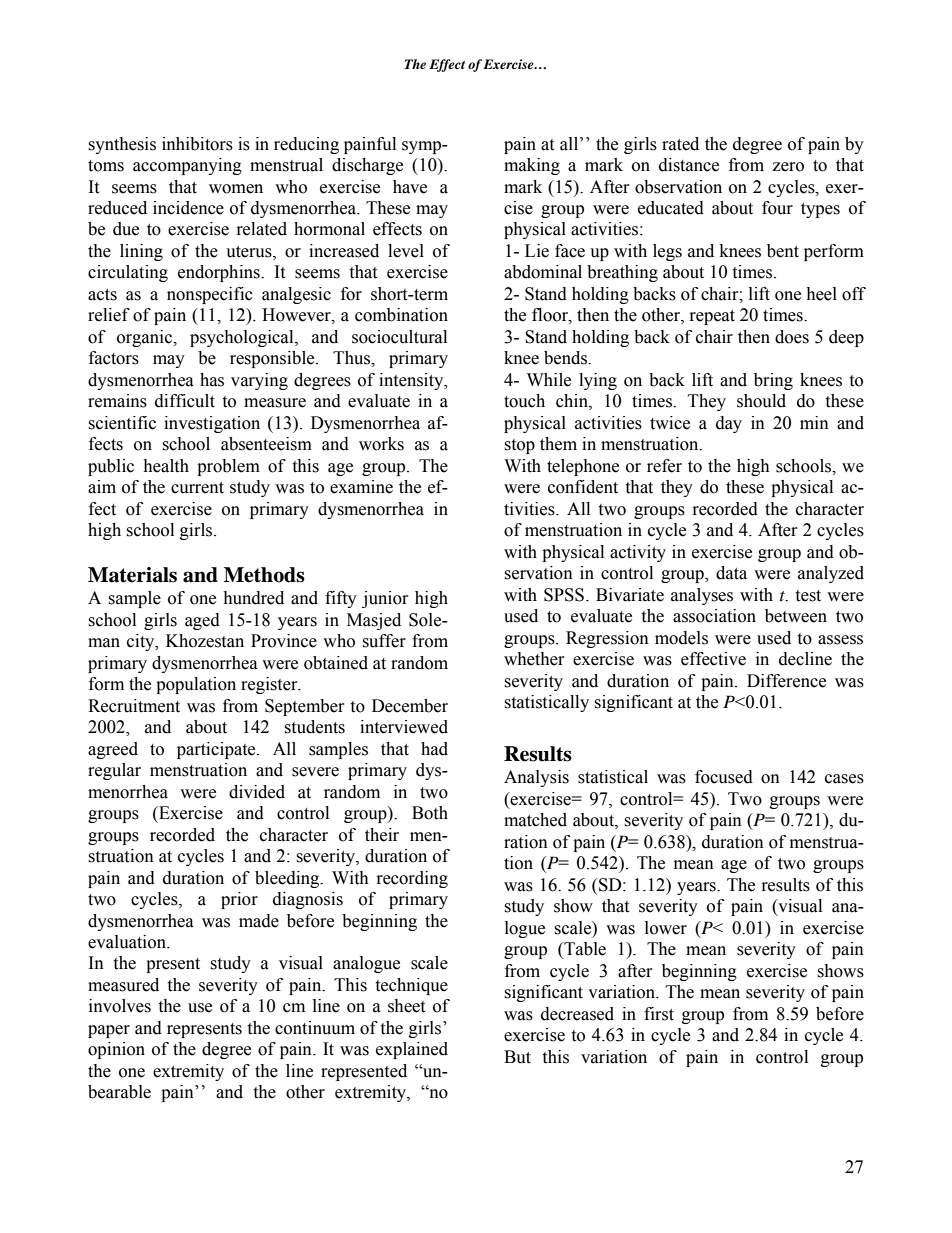  Describe the element at coordinates (532, 166) in the screenshot. I see `making` at that location.
